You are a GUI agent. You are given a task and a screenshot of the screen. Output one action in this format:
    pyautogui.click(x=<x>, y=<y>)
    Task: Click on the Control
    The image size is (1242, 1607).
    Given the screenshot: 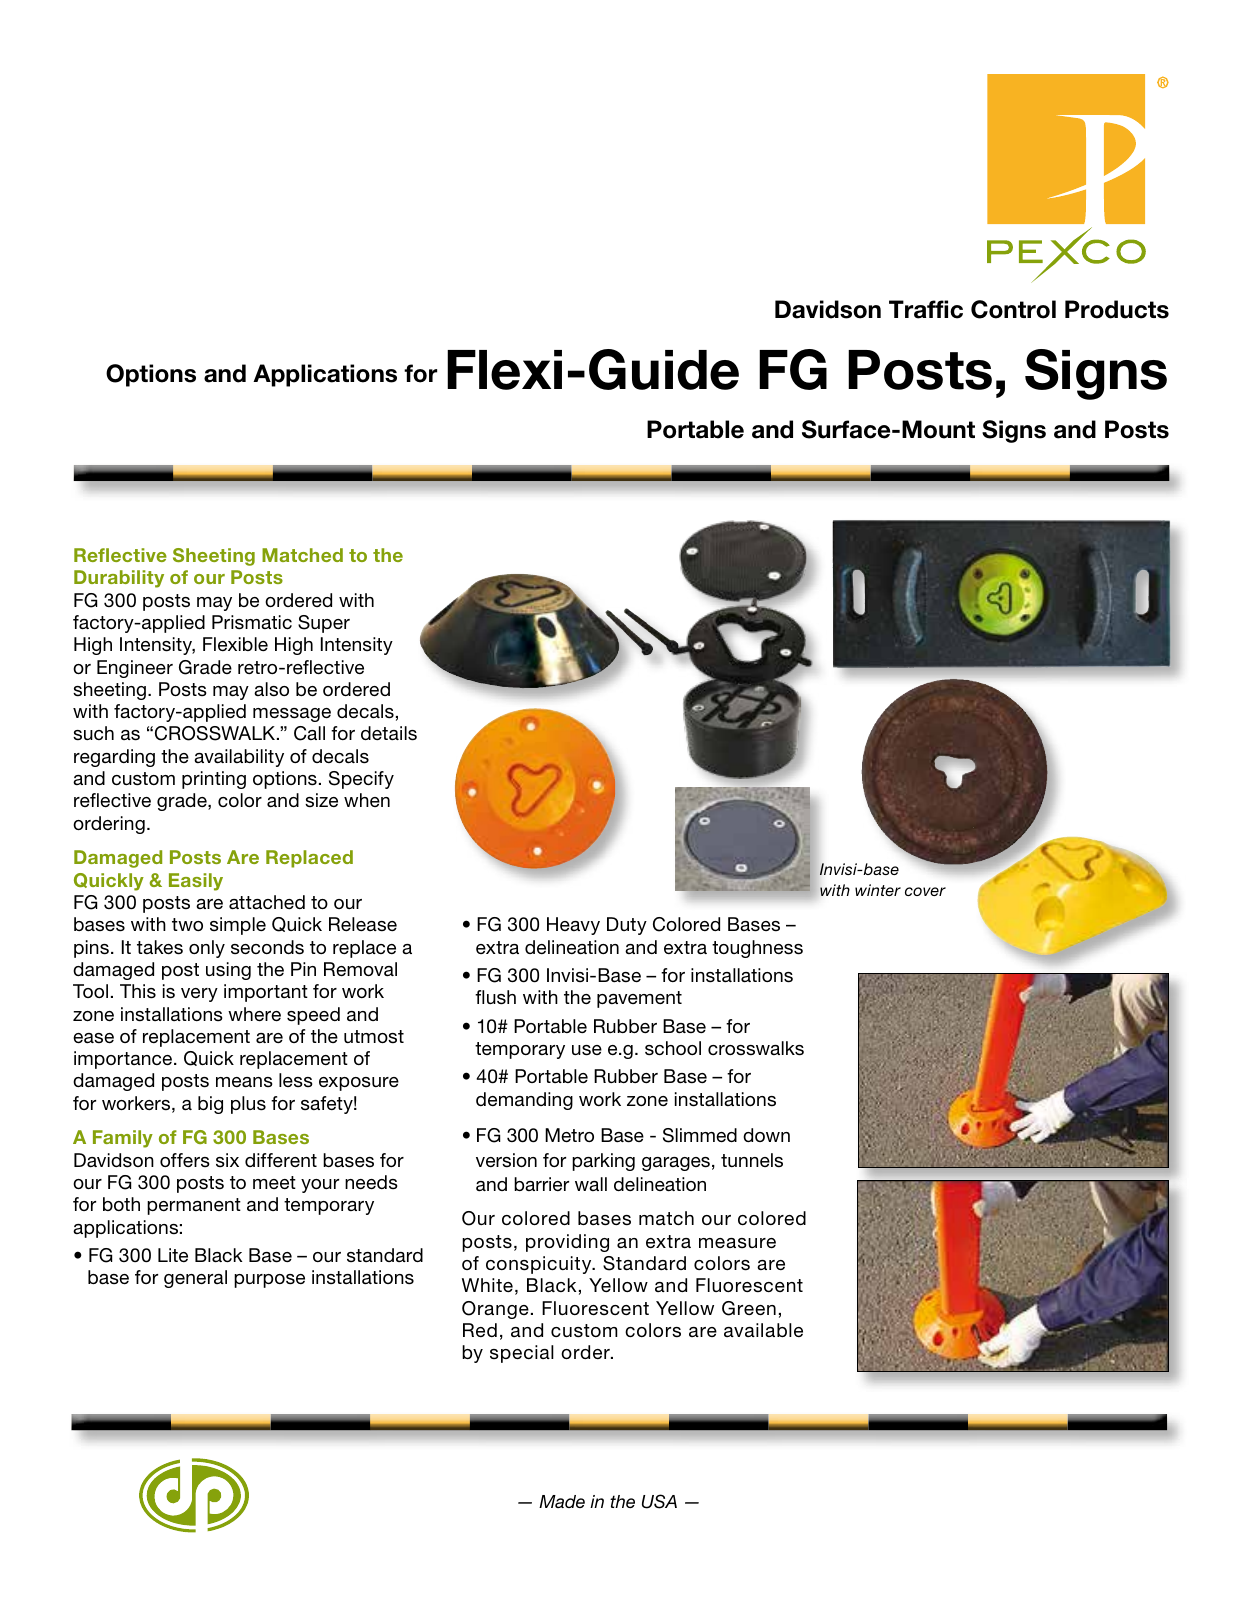 What is the action you would take?
    pyautogui.click(x=1013, y=309)
